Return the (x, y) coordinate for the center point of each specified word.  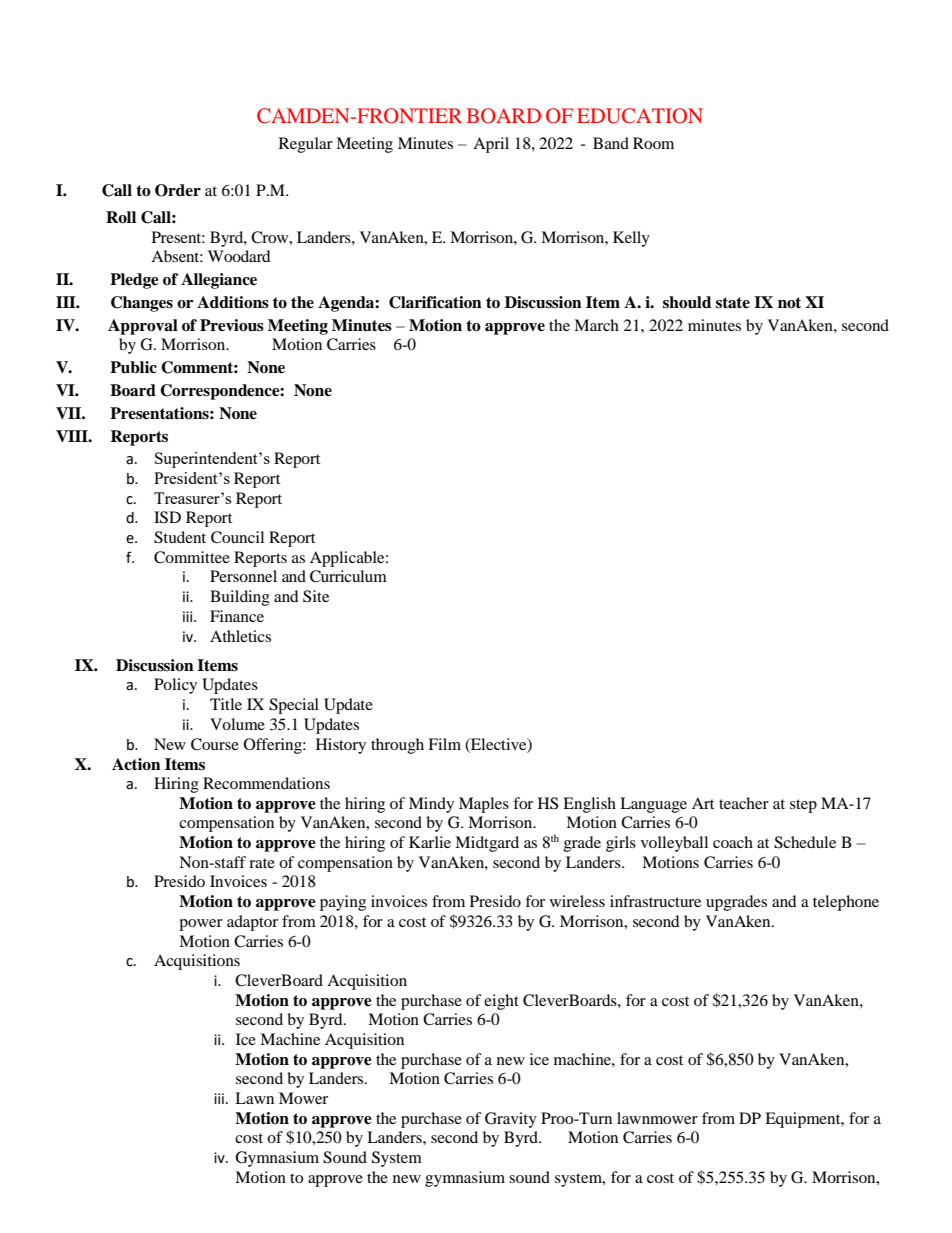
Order (178, 190)
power (201, 925)
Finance (237, 616)
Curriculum (348, 576)
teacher (744, 803)
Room (653, 143)
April (491, 145)
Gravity (511, 1120)
